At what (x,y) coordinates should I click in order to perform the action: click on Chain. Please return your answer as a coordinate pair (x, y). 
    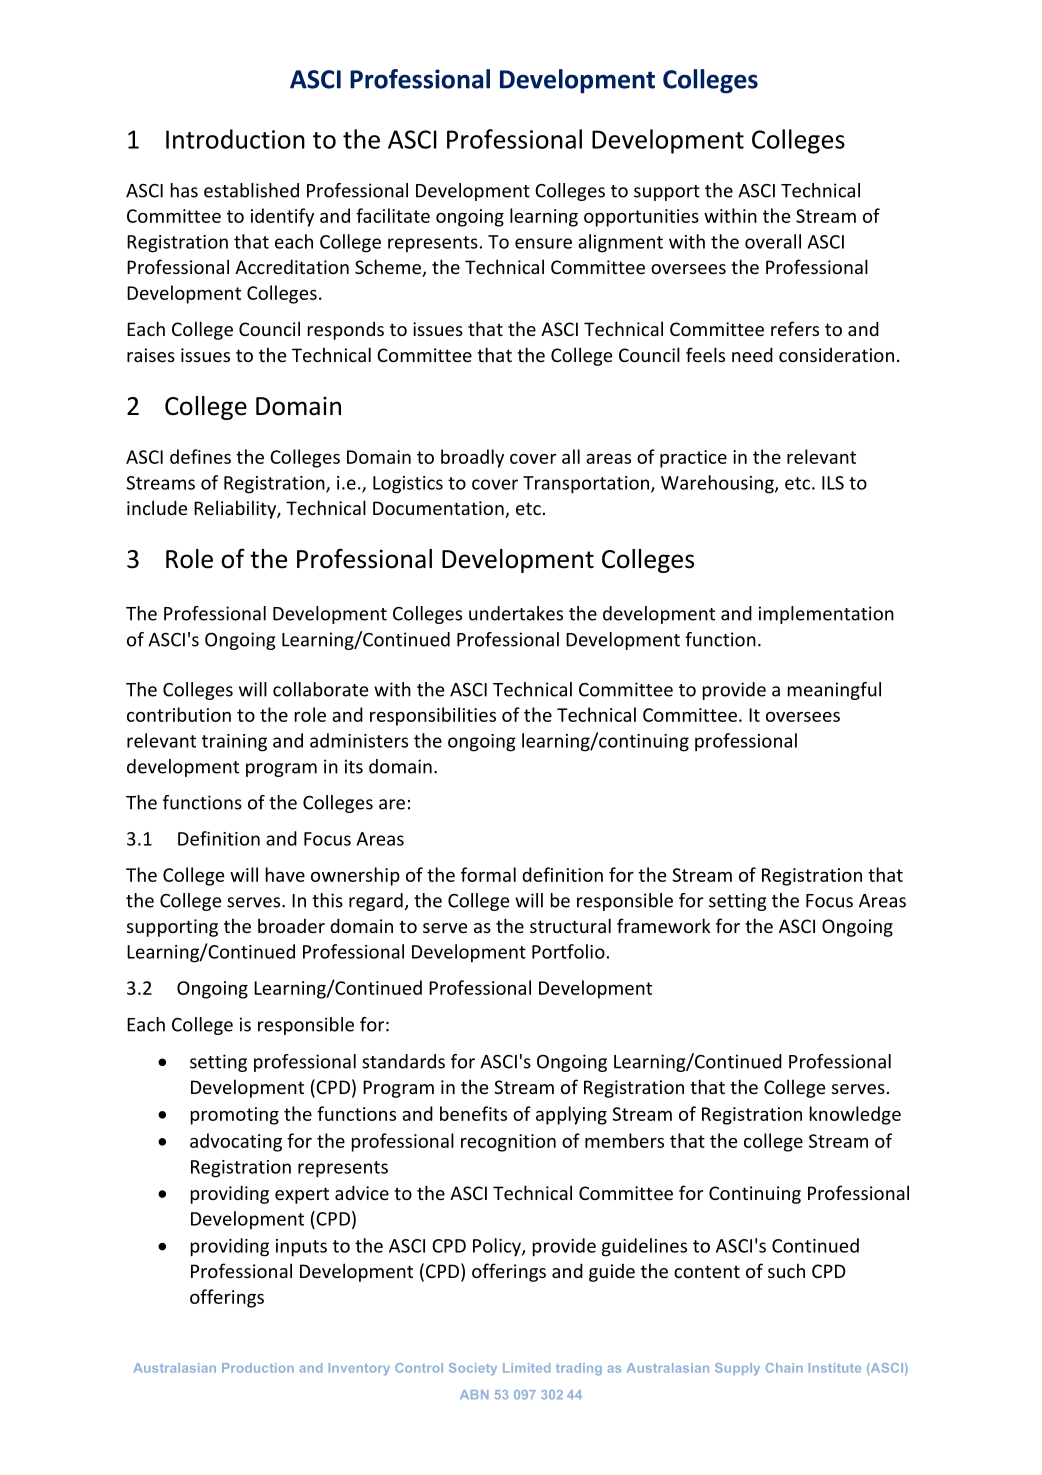
    Looking at the image, I should click on (784, 1368).
